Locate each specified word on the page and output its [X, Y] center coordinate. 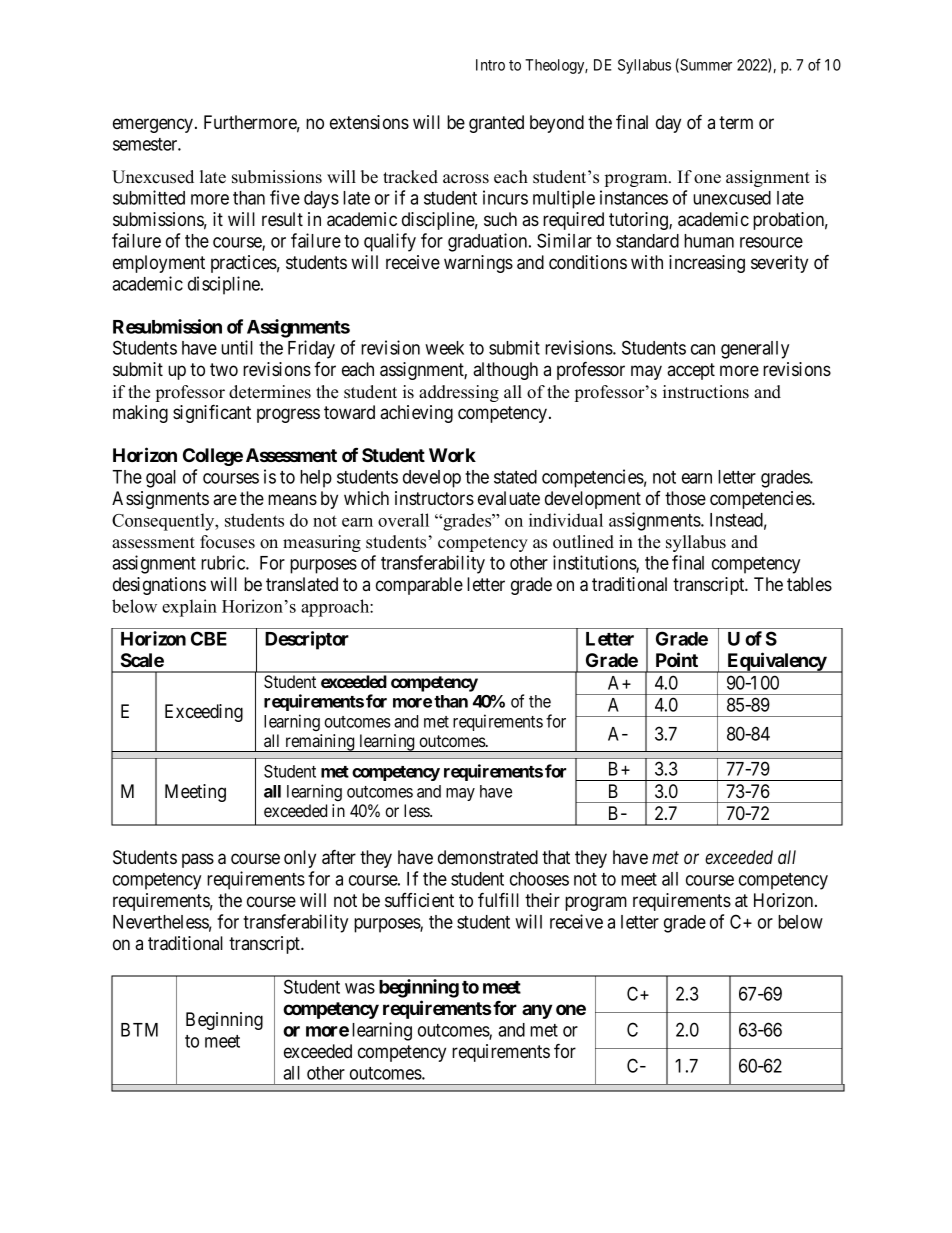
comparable [419, 586]
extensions [369, 122]
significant [212, 413]
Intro [490, 65]
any [537, 1011]
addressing [459, 393]
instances [634, 197]
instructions [706, 392]
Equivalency [776, 662]
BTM [139, 1030]
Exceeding [204, 713]
